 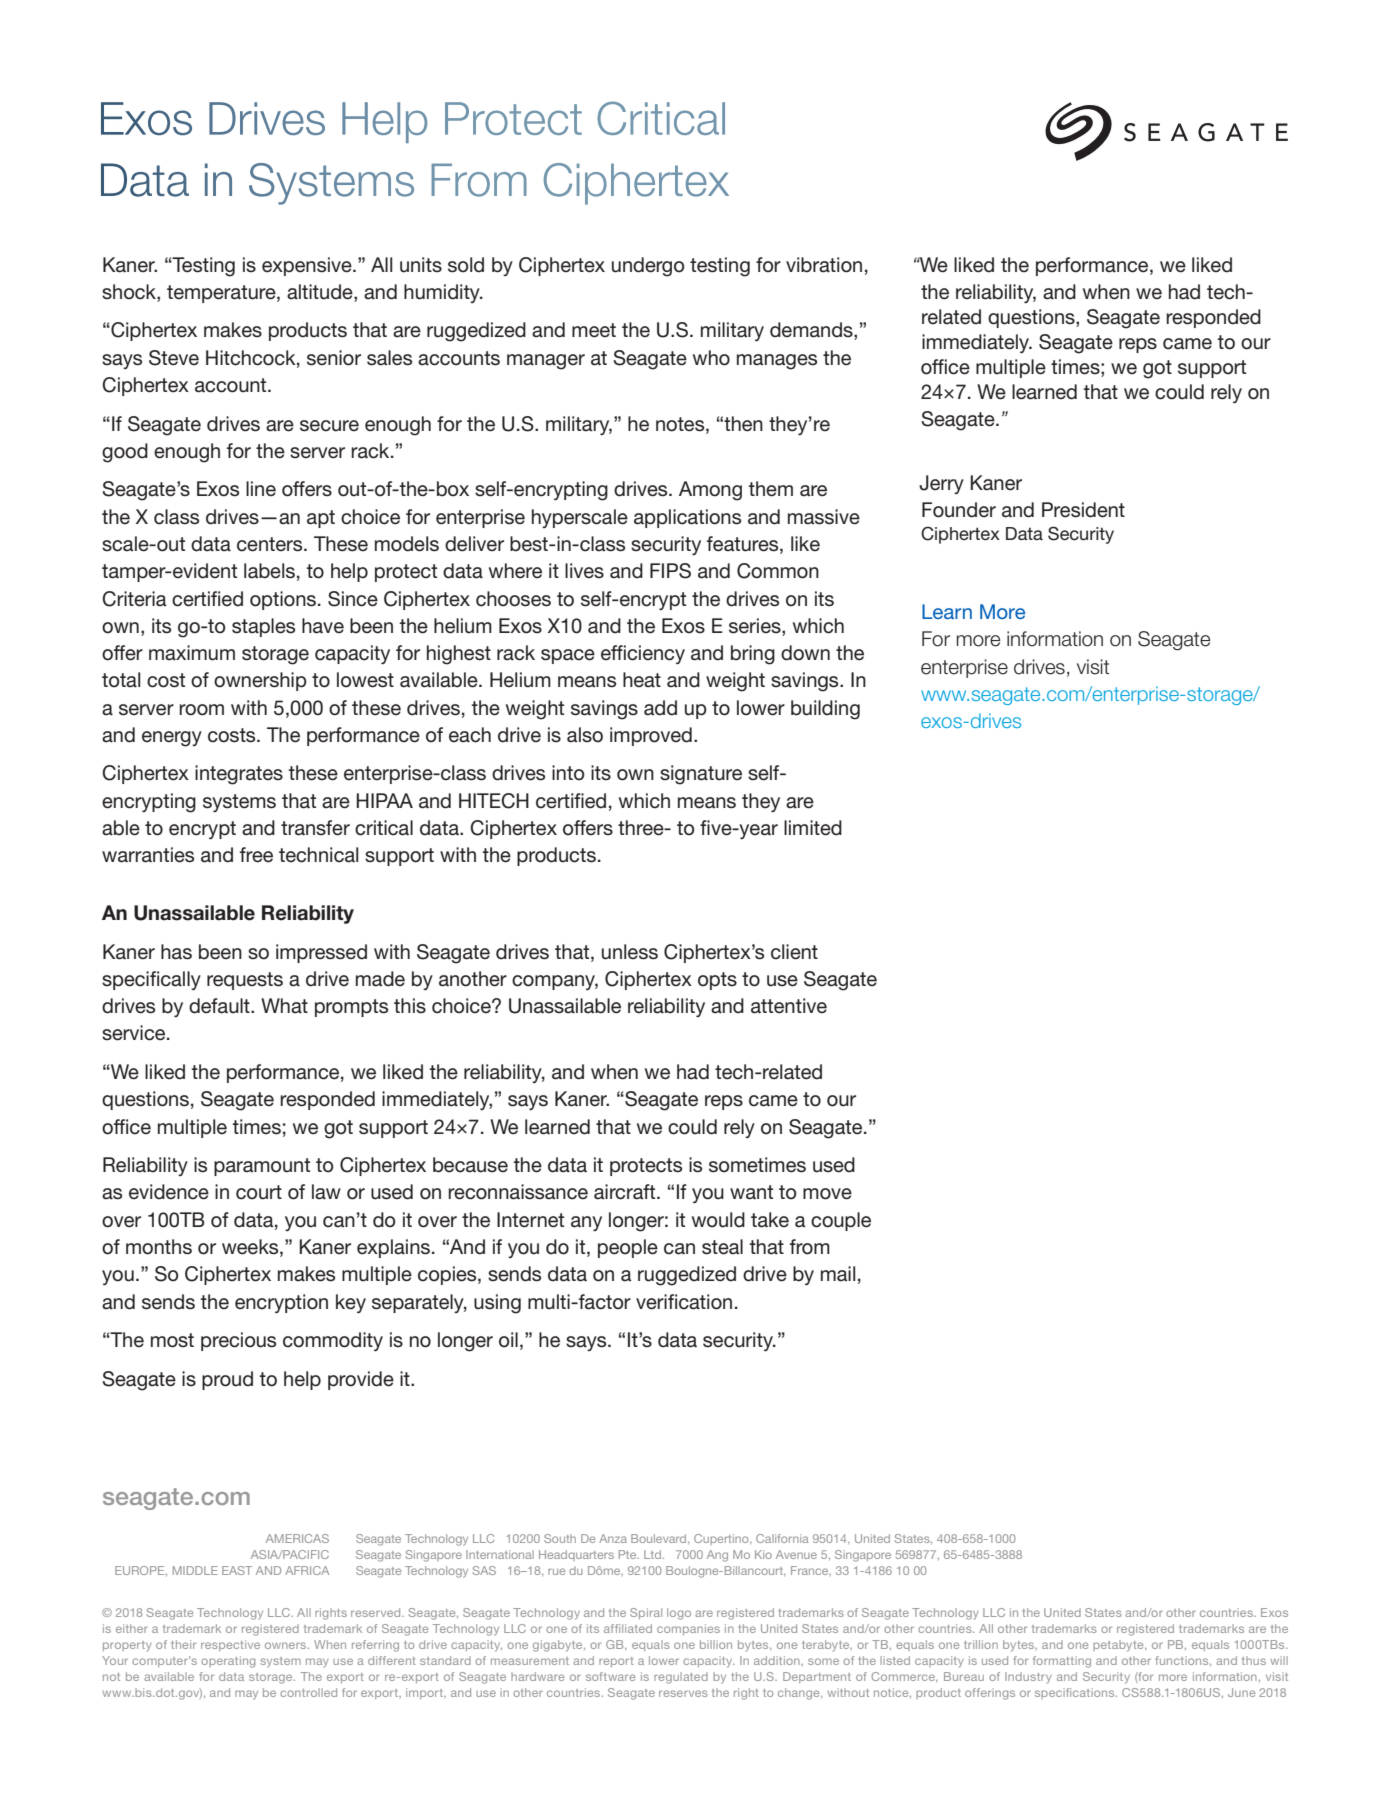 I want to click on vibration, so click(x=824, y=265).
